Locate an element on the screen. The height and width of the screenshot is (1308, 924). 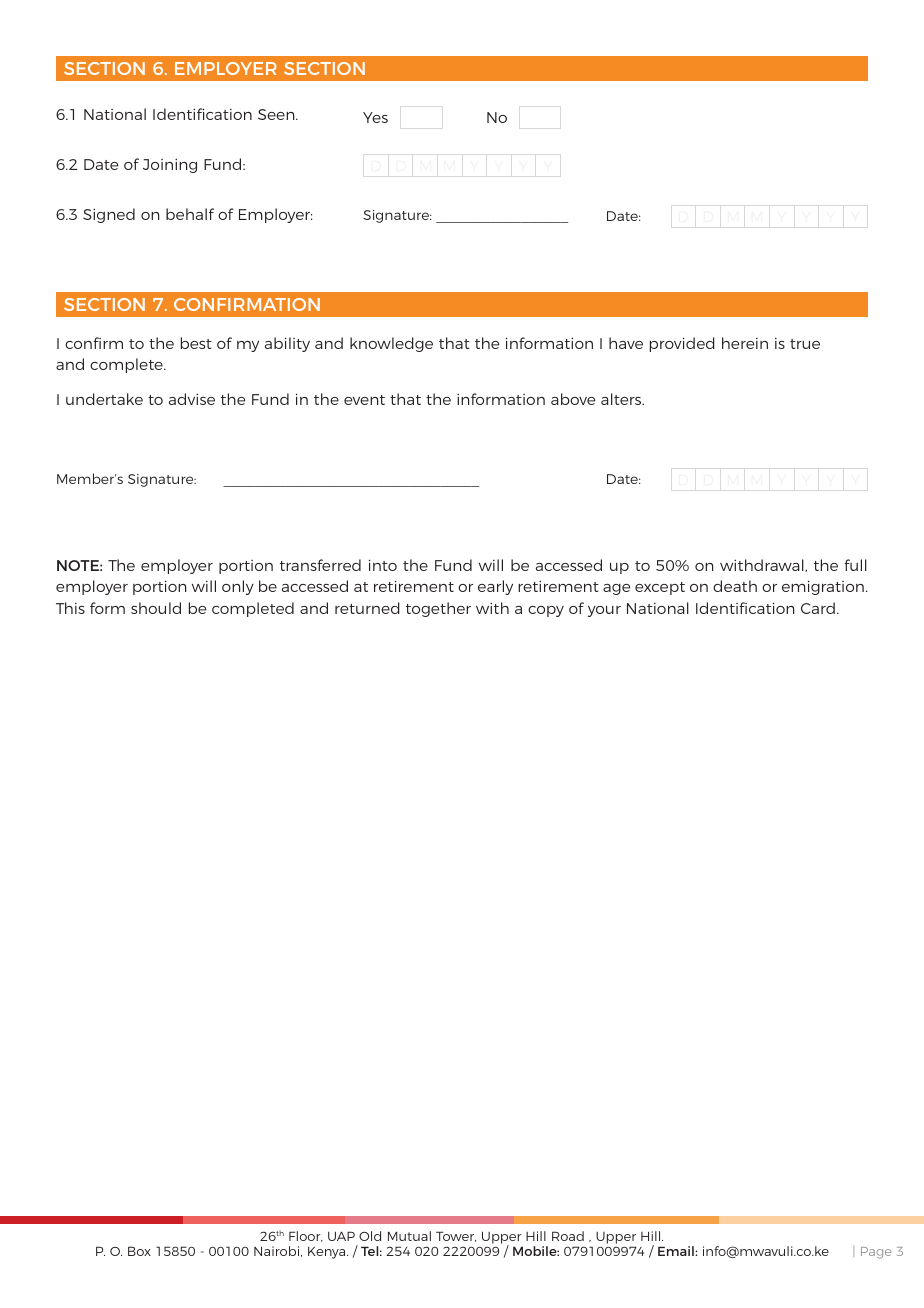
should is located at coordinates (156, 608).
